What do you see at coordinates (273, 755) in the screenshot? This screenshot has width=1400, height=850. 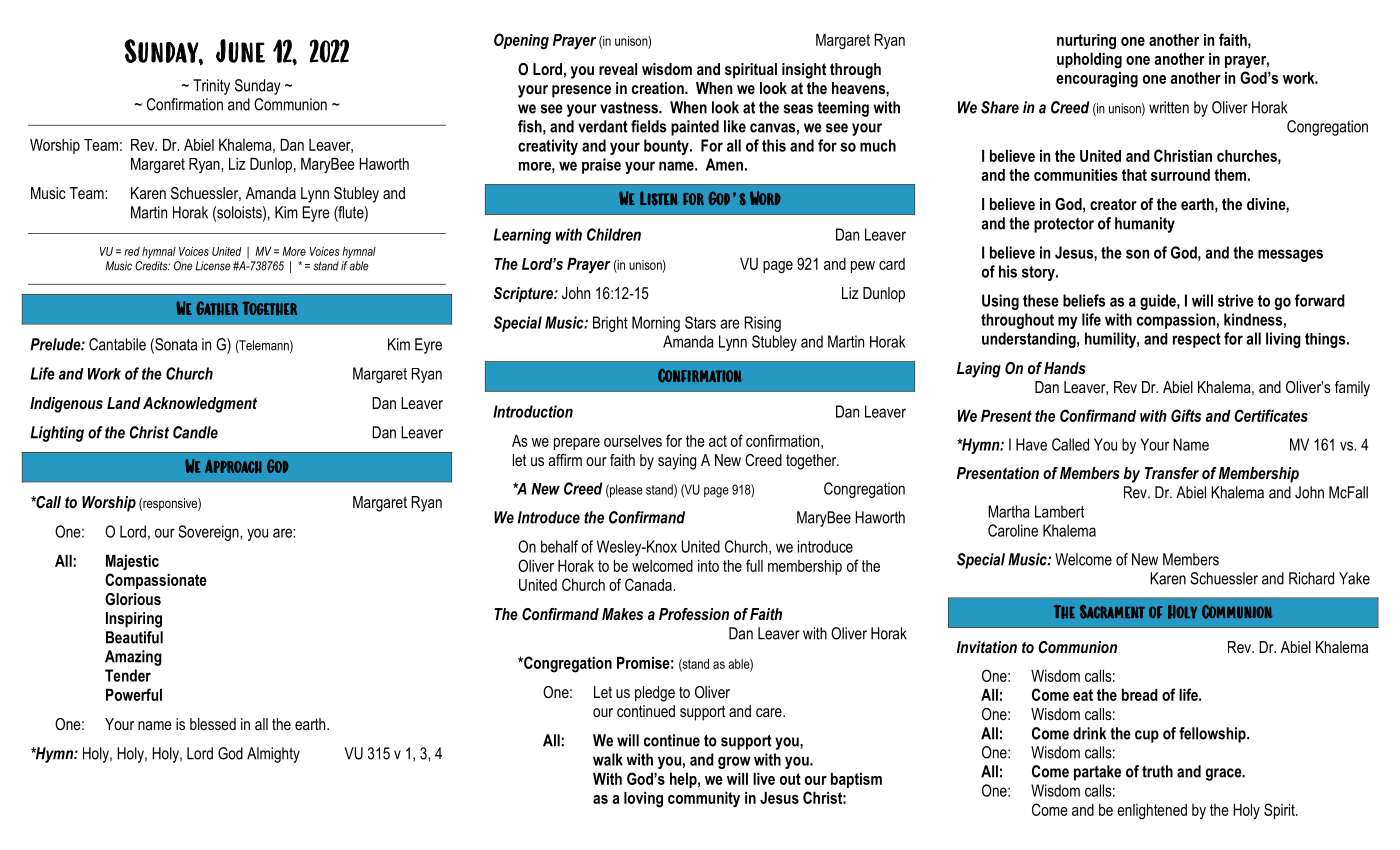 I see `Almighty` at bounding box center [273, 755].
